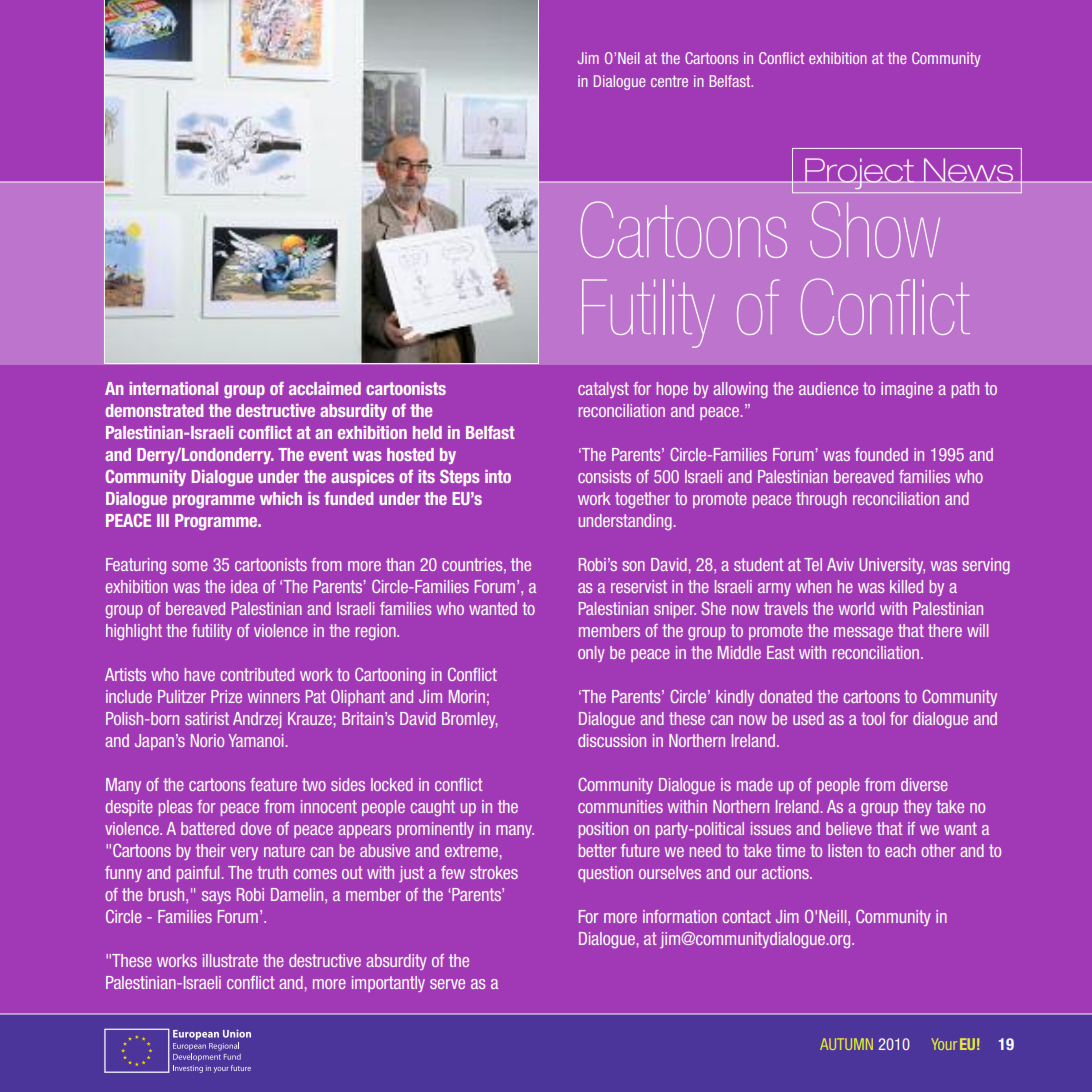 This image has height=1092, width=1092. I want to click on News, so click(969, 170).
